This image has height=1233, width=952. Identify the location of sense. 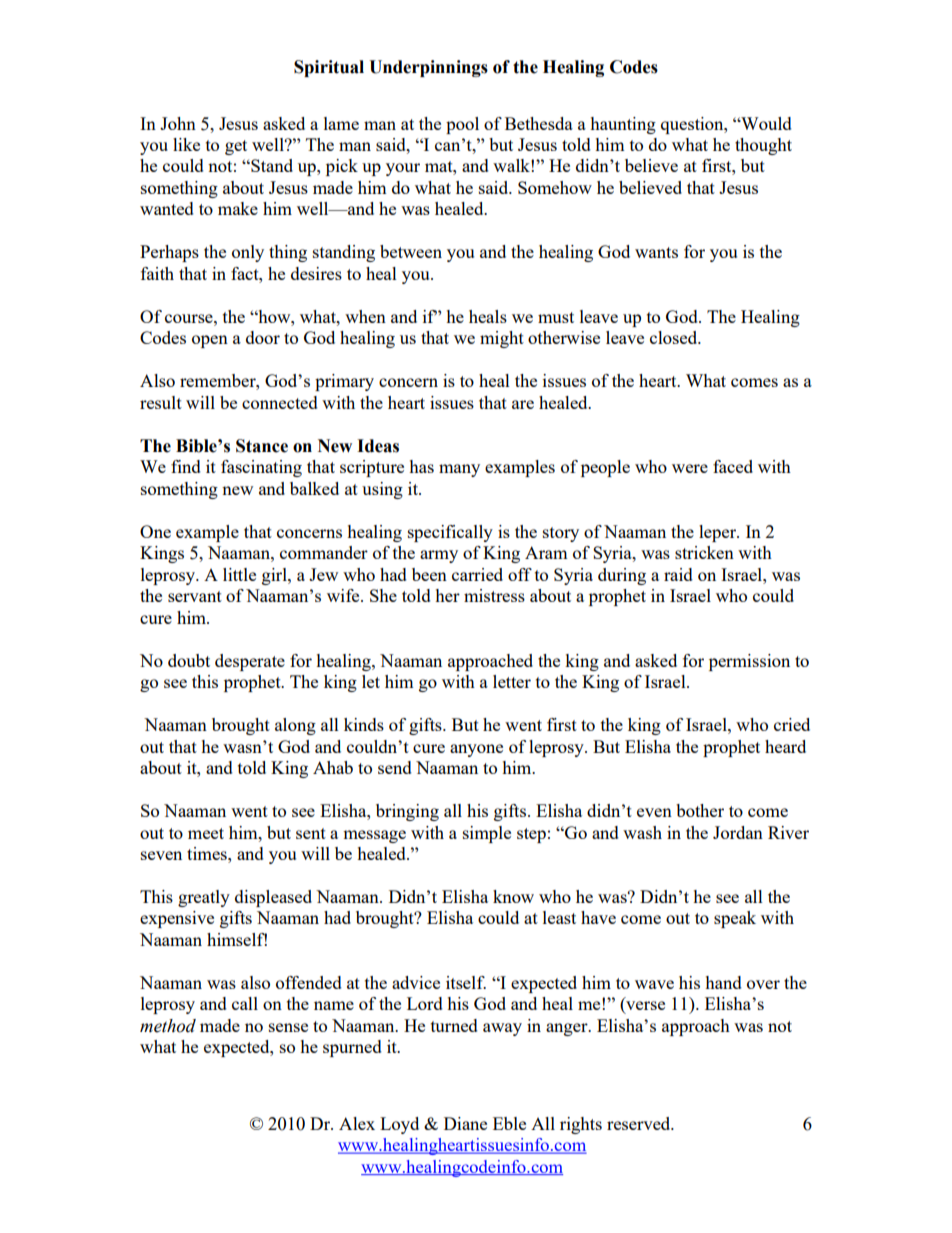
(288, 1027).
